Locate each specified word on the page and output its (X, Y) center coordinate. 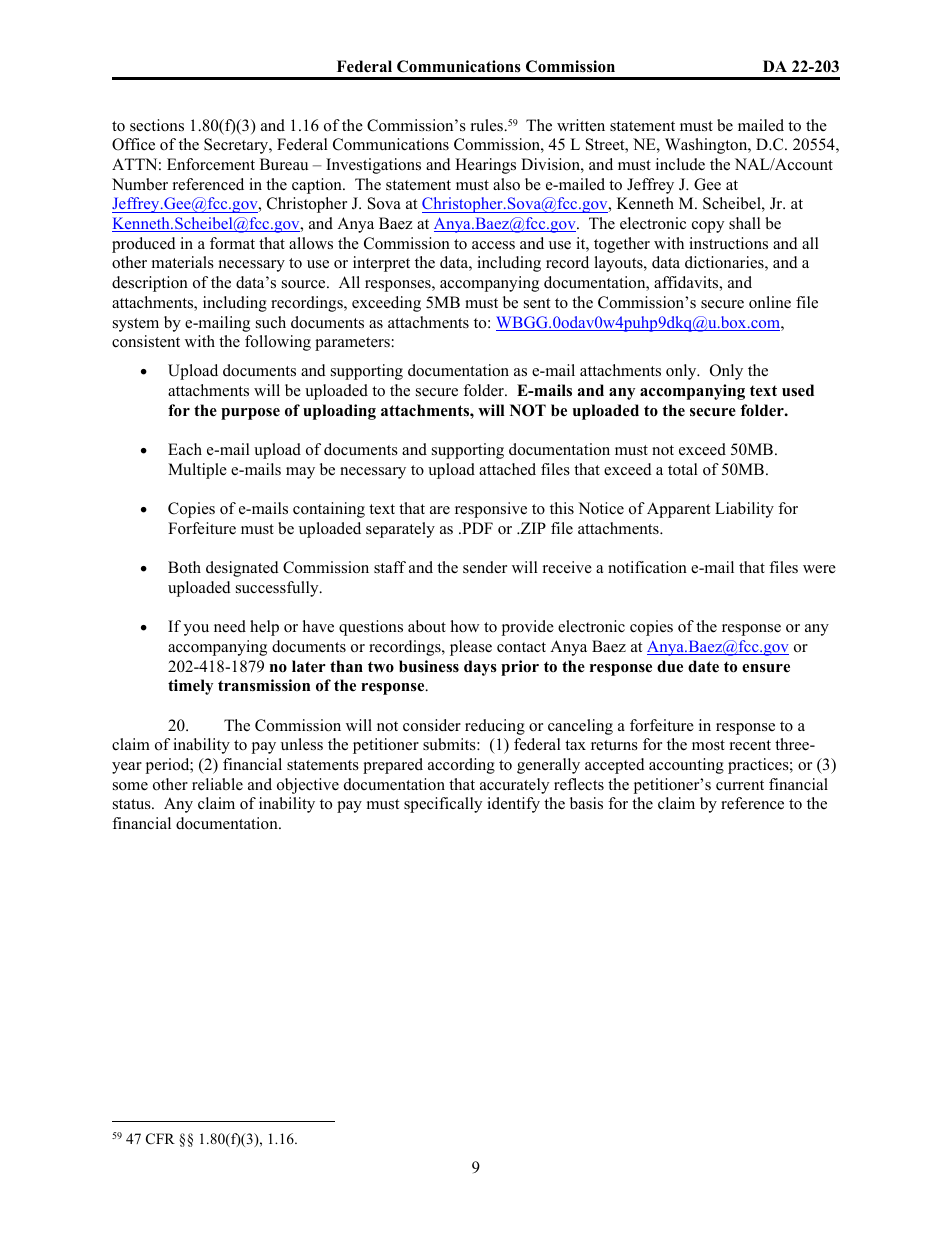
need (230, 626)
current (740, 785)
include (680, 164)
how (465, 626)
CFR (160, 1139)
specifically (443, 805)
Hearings (485, 166)
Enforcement (211, 164)
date (703, 666)
